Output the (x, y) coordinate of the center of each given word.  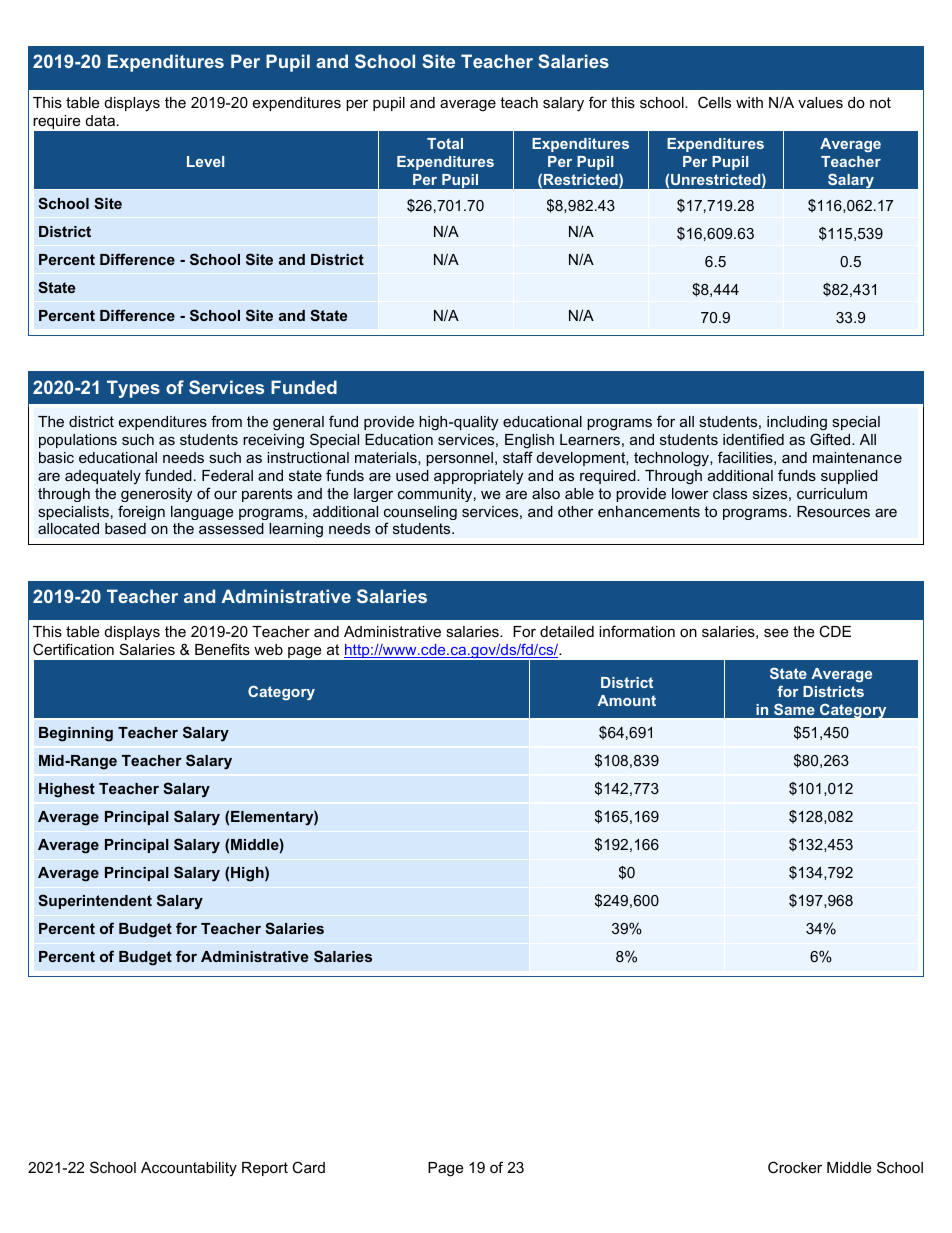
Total (445, 143)
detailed (567, 631)
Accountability (189, 1169)
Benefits (222, 649)
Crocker (795, 1167)
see (776, 632)
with (749, 102)
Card (308, 1167)
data (100, 120)
